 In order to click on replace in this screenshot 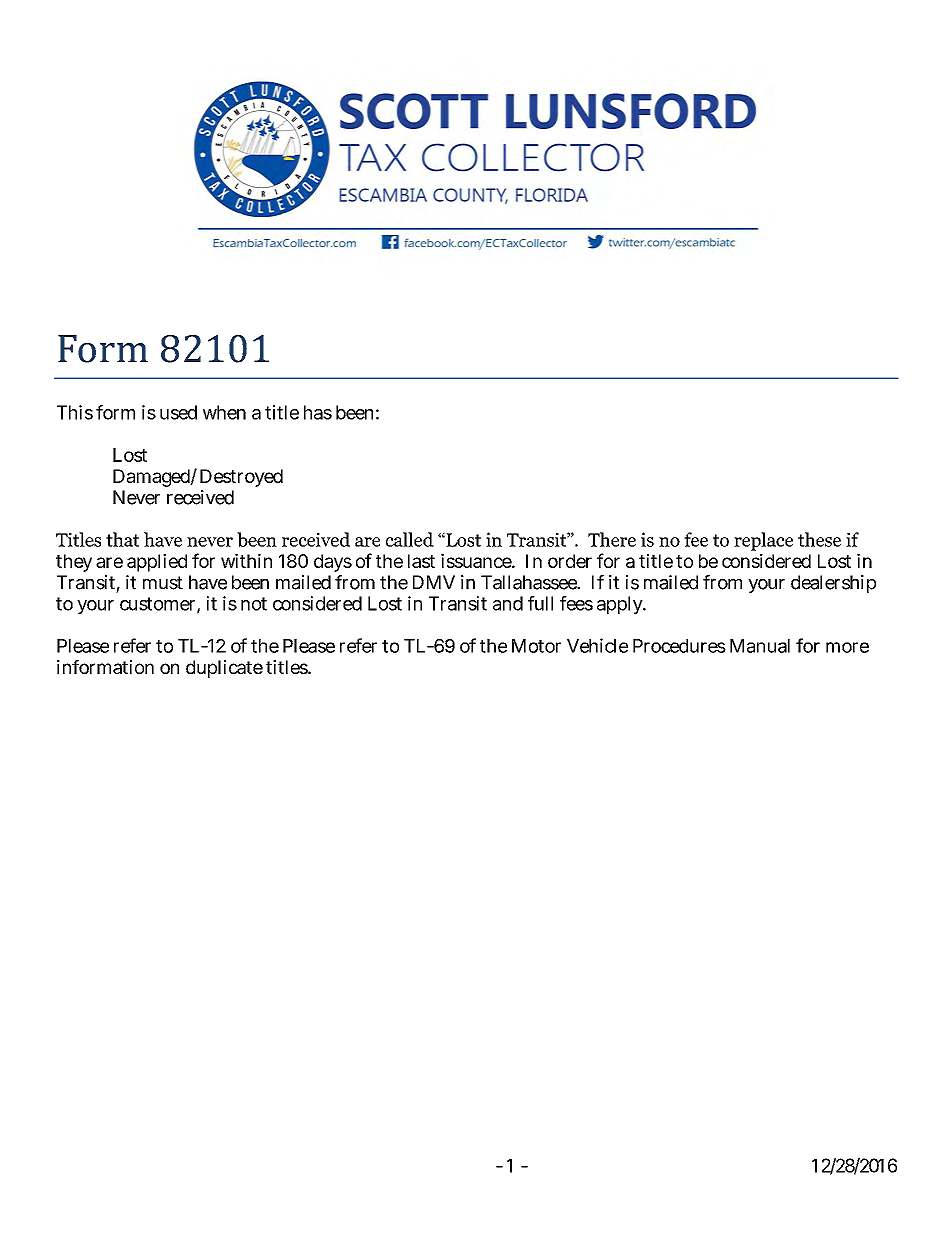, I will do `click(763, 541)`.
